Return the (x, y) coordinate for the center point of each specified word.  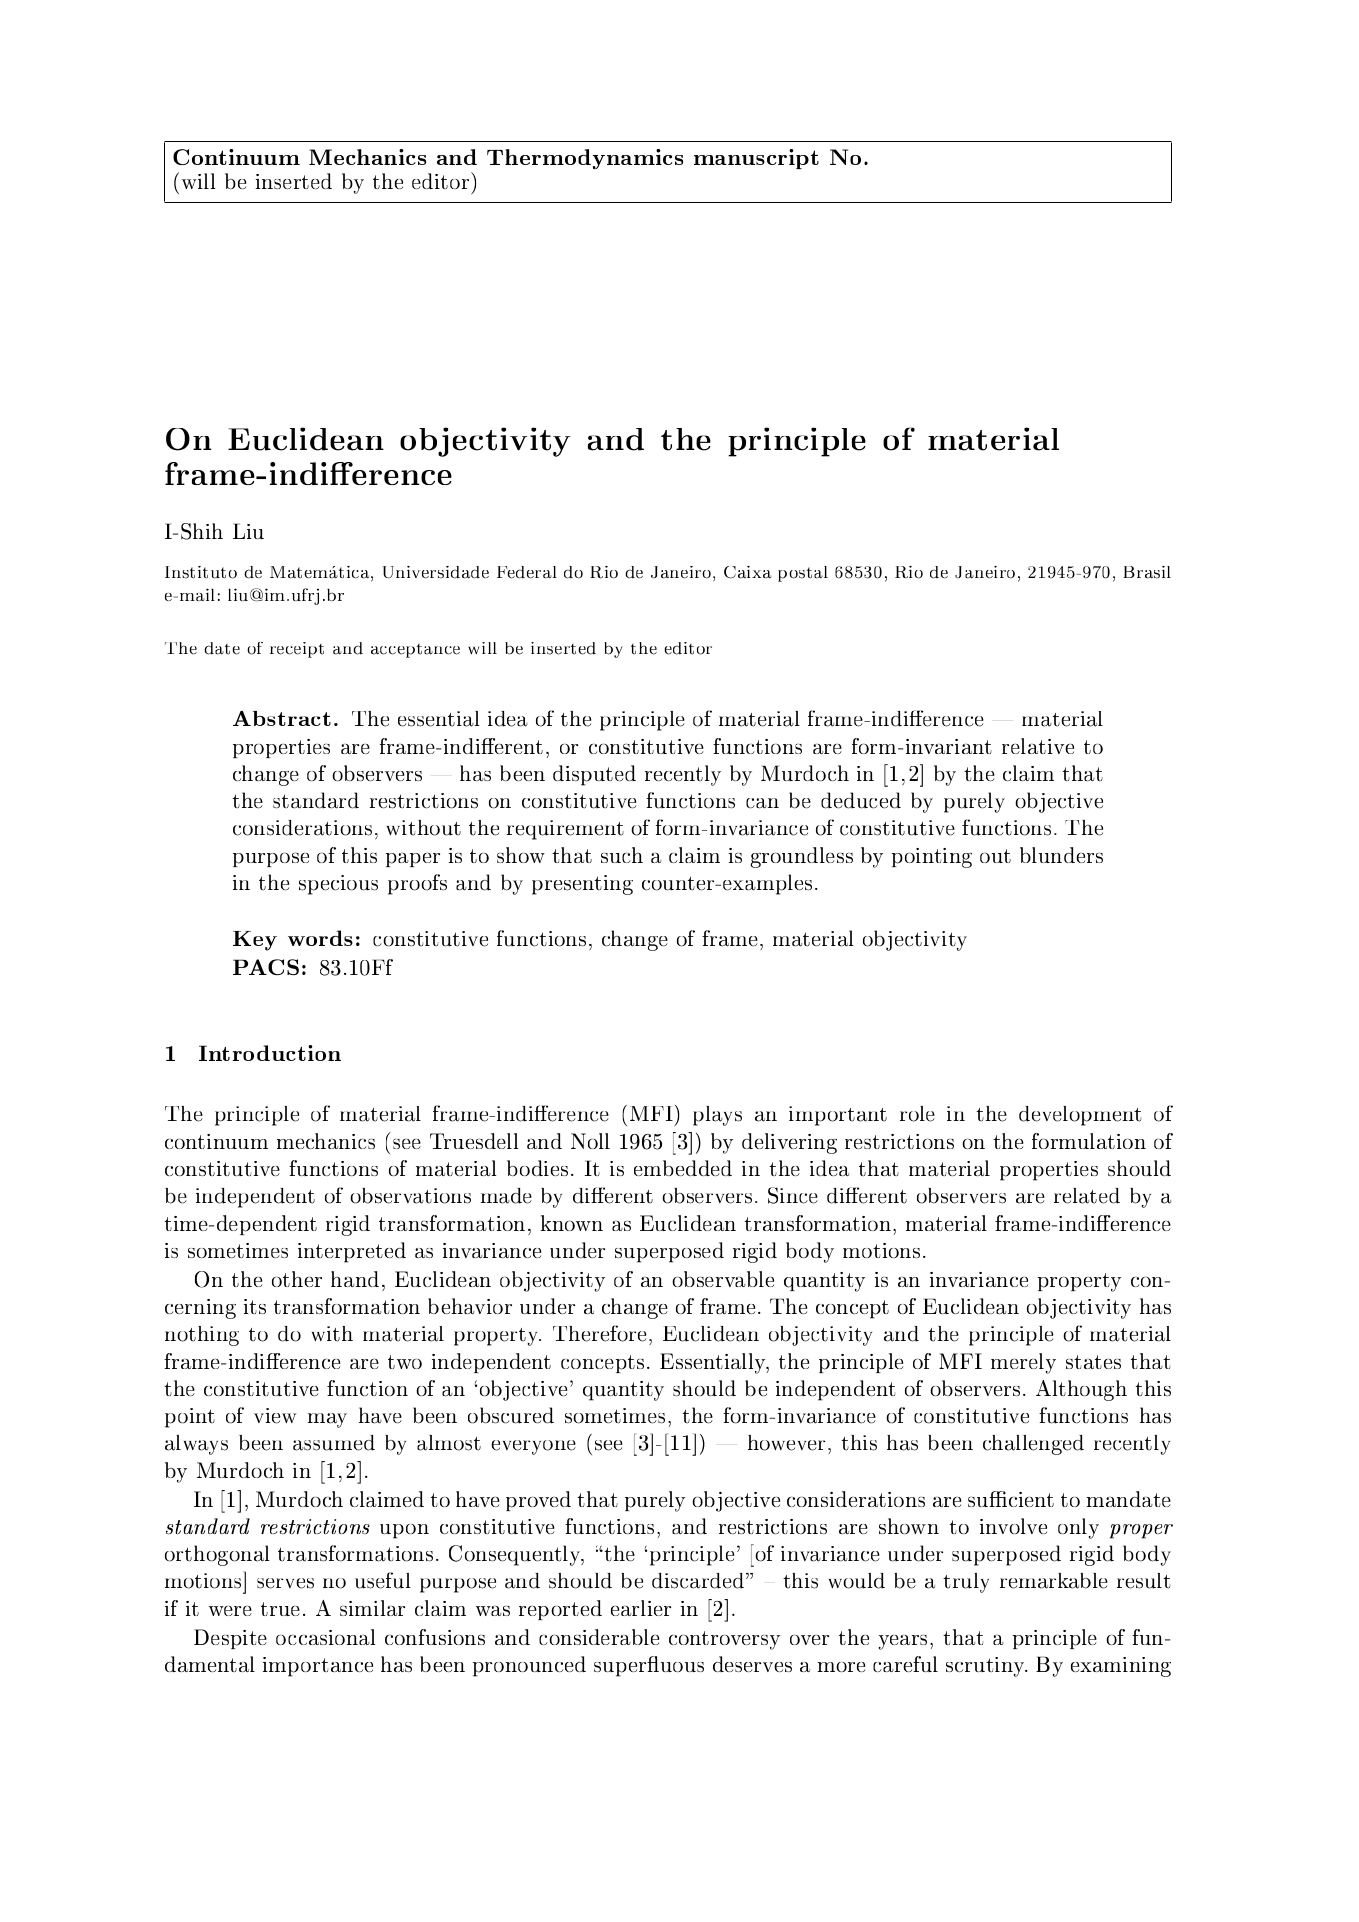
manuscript (756, 159)
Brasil (1147, 572)
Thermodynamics (585, 159)
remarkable (1054, 1581)
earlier (641, 1608)
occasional (325, 1637)
